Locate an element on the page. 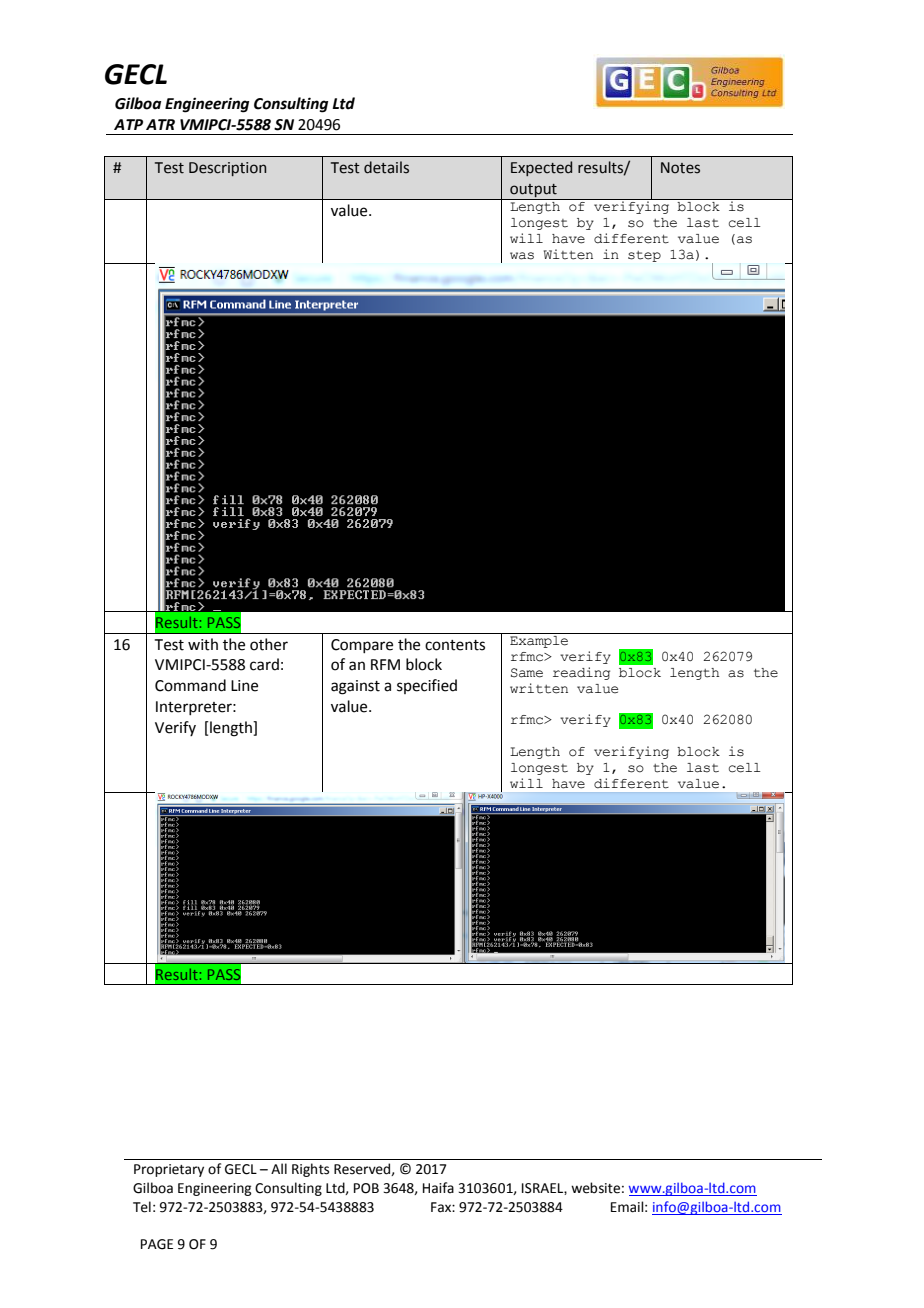 This document has width=924, height=1308. website is located at coordinates (595, 1188).
